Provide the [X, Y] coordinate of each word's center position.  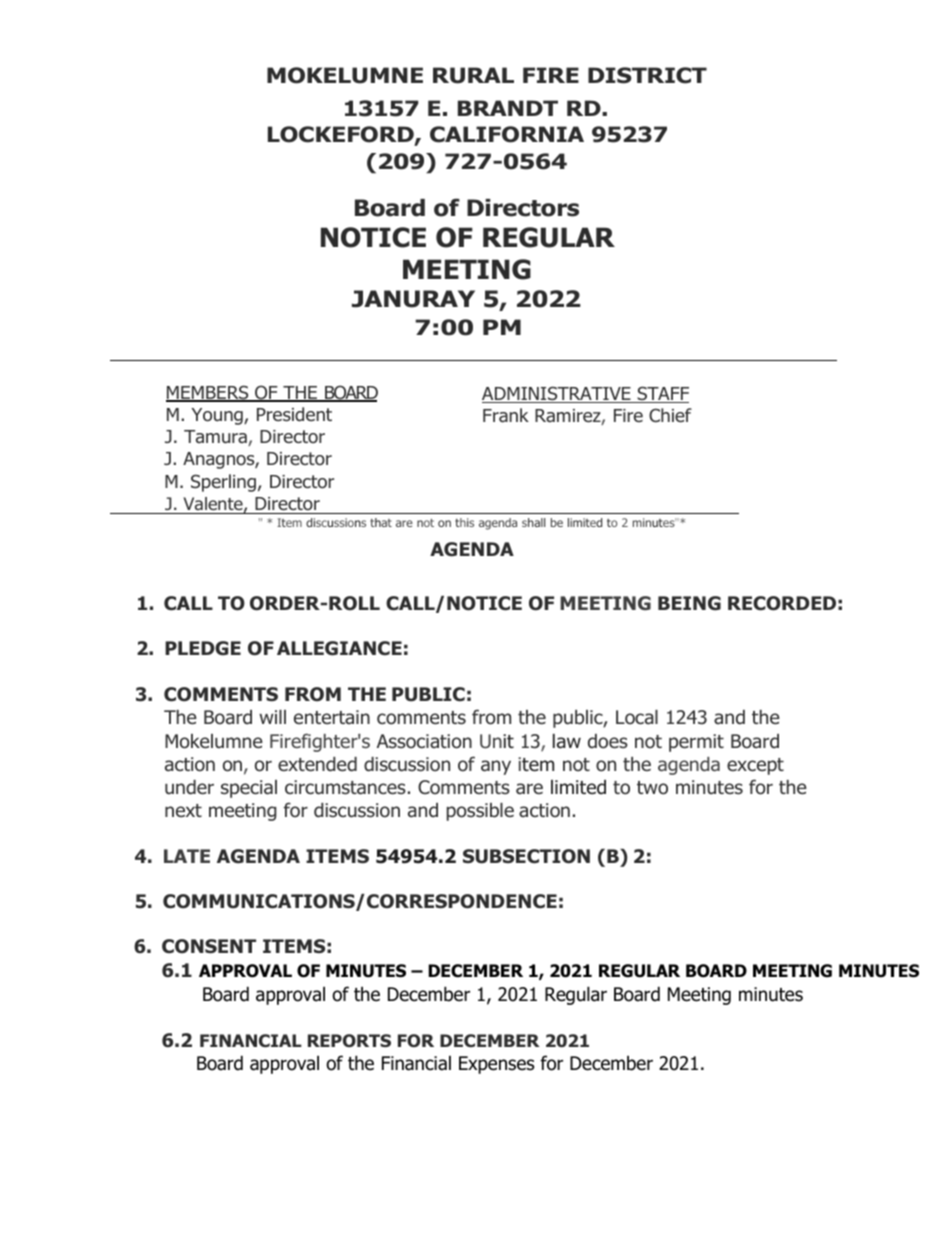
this [464, 522]
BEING [689, 603]
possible [480, 812]
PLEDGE [203, 648]
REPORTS [349, 1040]
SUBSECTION [526, 856]
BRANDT [508, 108]
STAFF [662, 394]
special [249, 789]
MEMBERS [208, 393]
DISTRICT [647, 75]
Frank [506, 415]
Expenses [496, 1065]
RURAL [473, 75]
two [652, 788]
